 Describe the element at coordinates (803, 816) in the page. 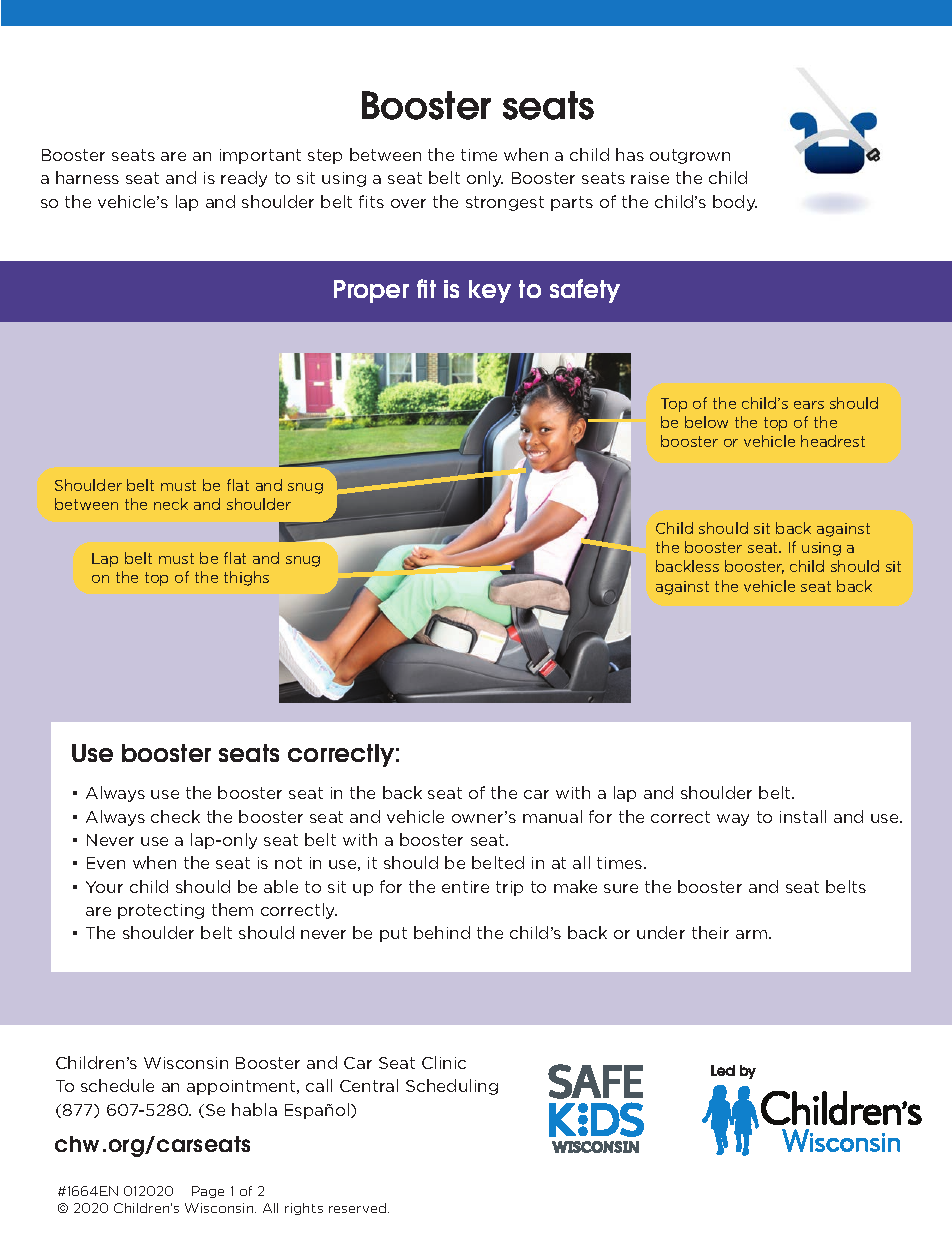

I see `install` at that location.
